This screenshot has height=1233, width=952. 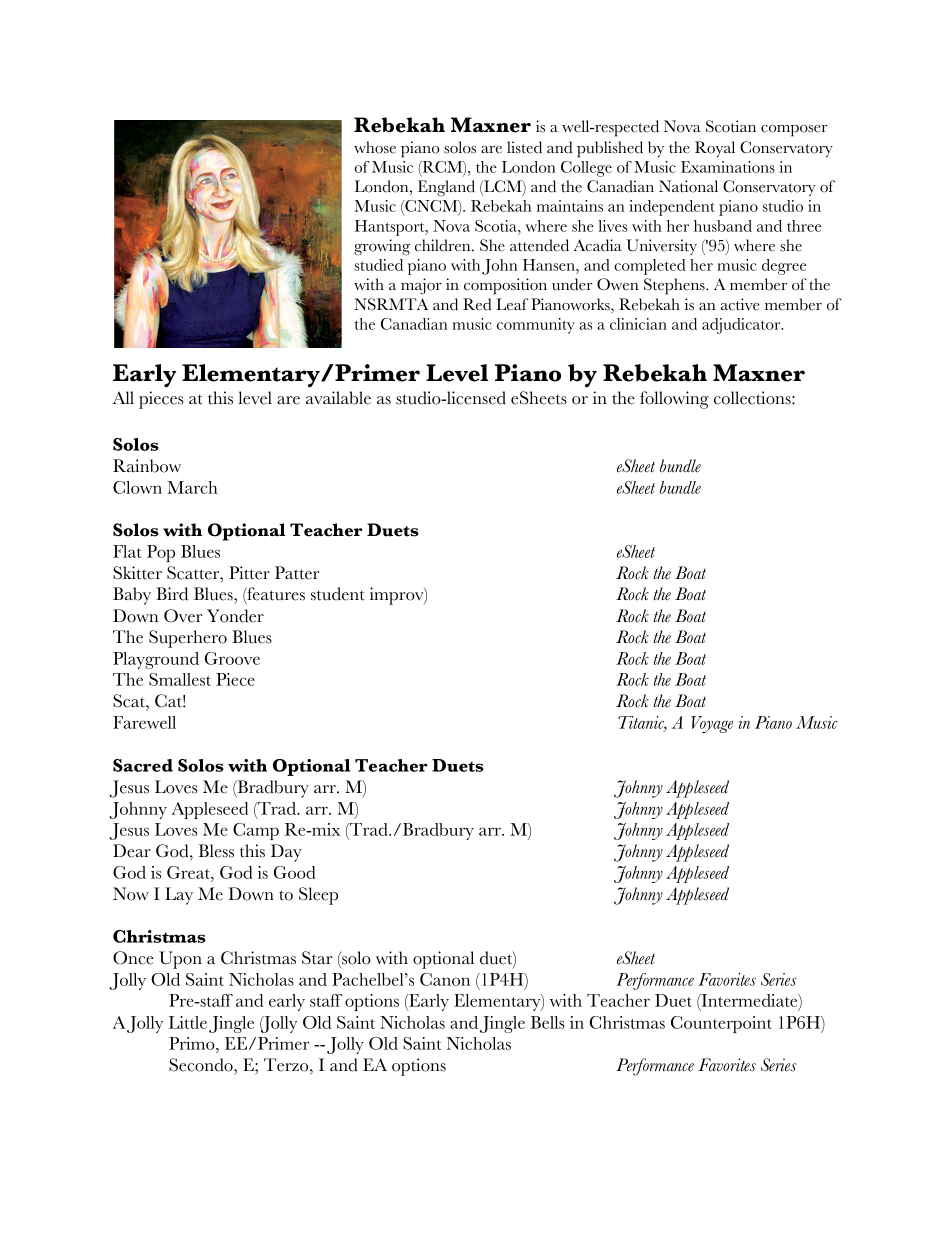 What do you see at coordinates (375, 147) in the screenshot?
I see `whose` at bounding box center [375, 147].
